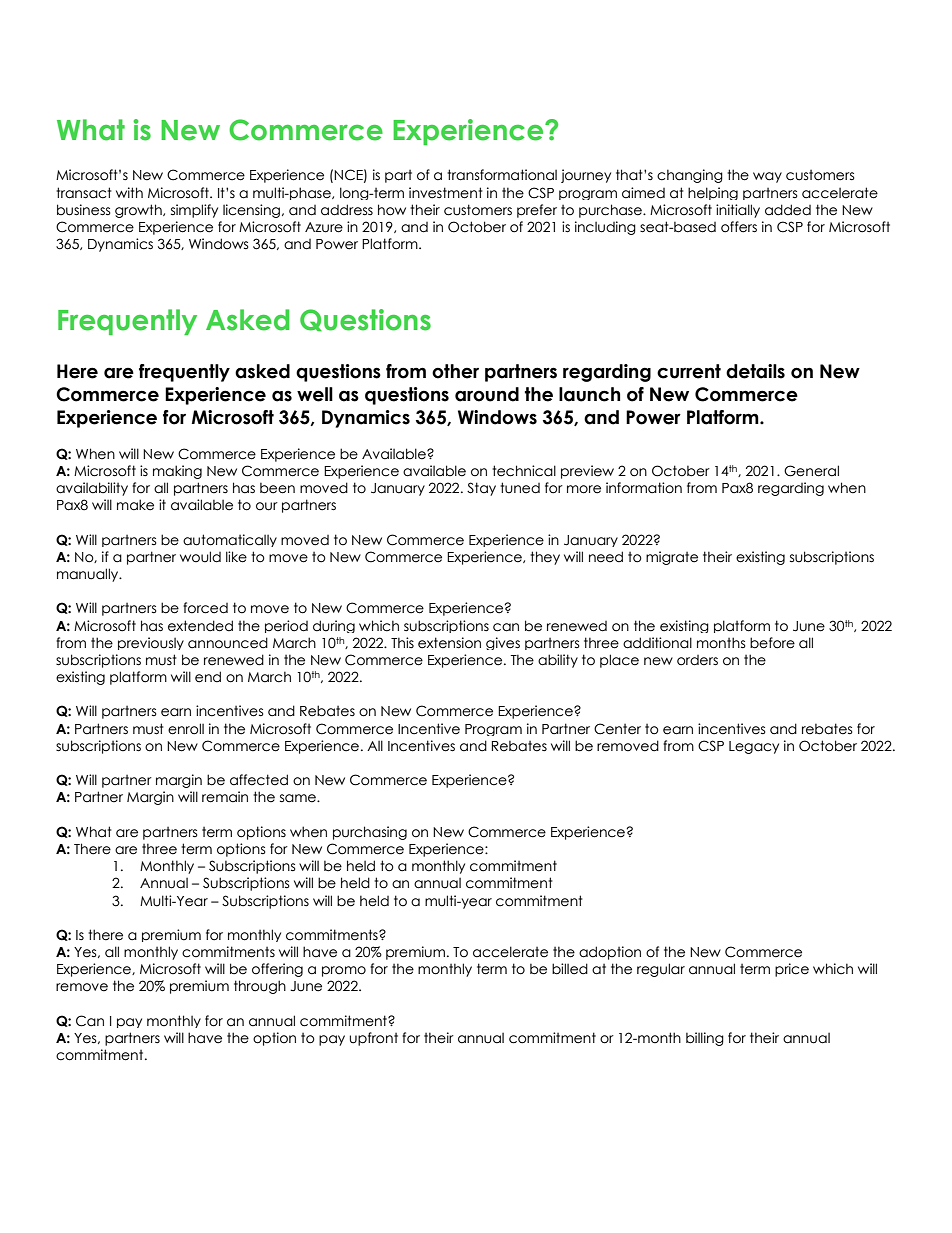 This page has height=1233, width=952. I want to click on Legacy, so click(754, 747).
